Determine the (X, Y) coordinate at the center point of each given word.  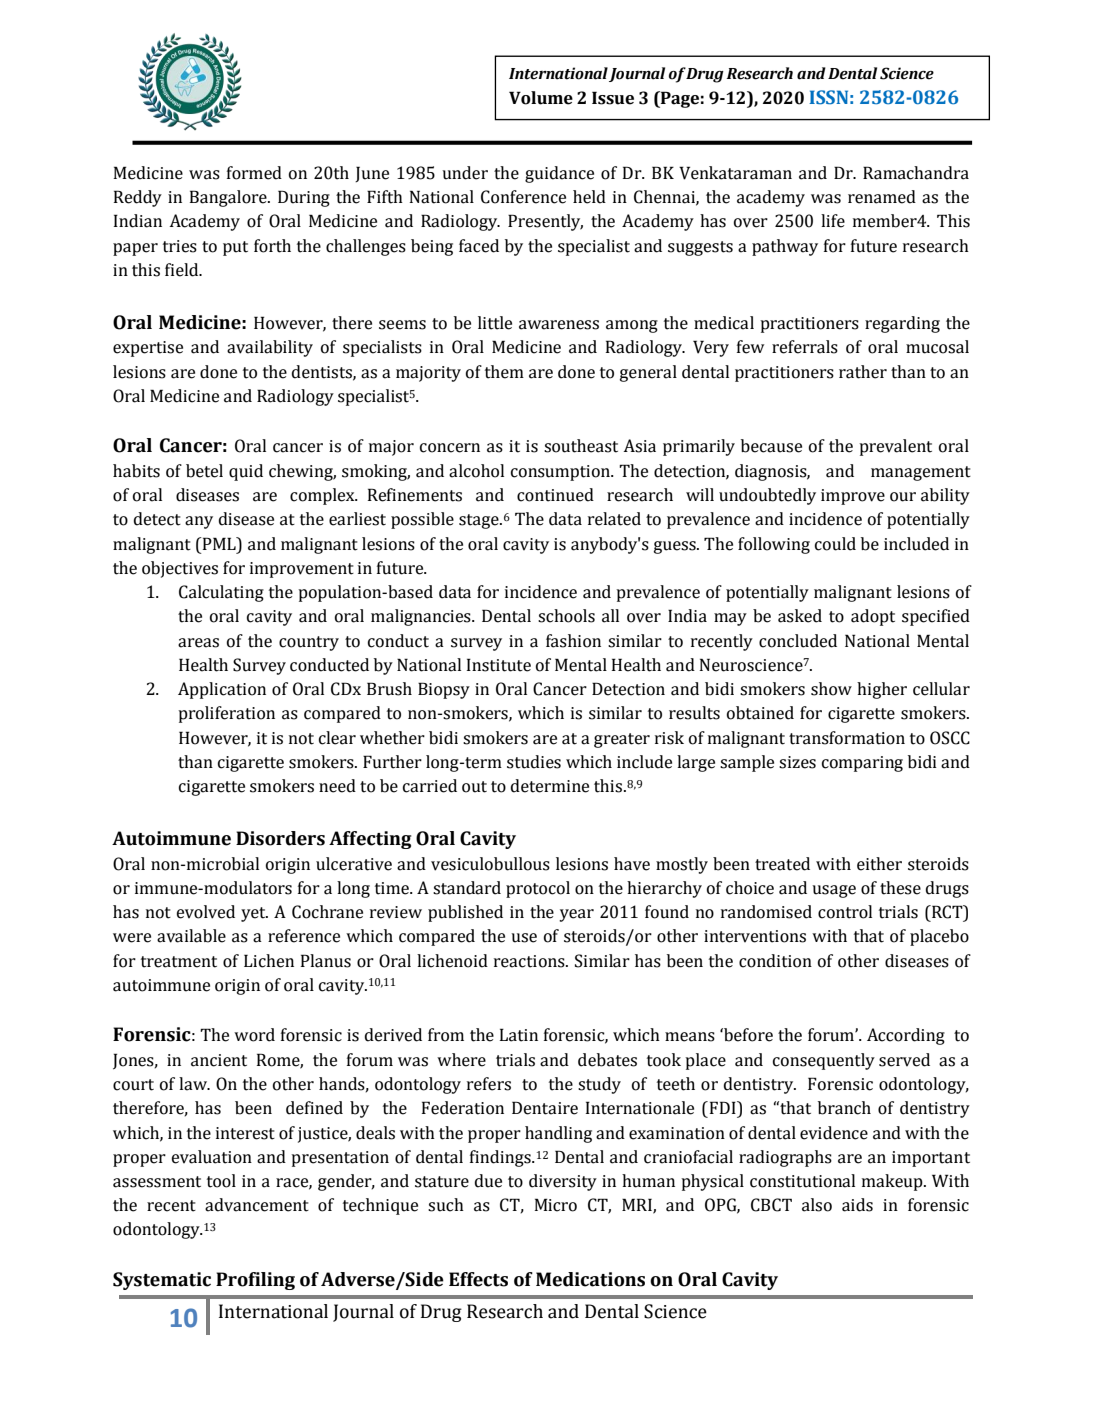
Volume (541, 98)
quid (246, 472)
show (831, 689)
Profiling (255, 1281)
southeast (581, 446)
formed (254, 173)
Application (222, 690)
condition (775, 961)
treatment (179, 962)
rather (863, 372)
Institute (499, 665)
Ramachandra (916, 173)
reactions (530, 961)
